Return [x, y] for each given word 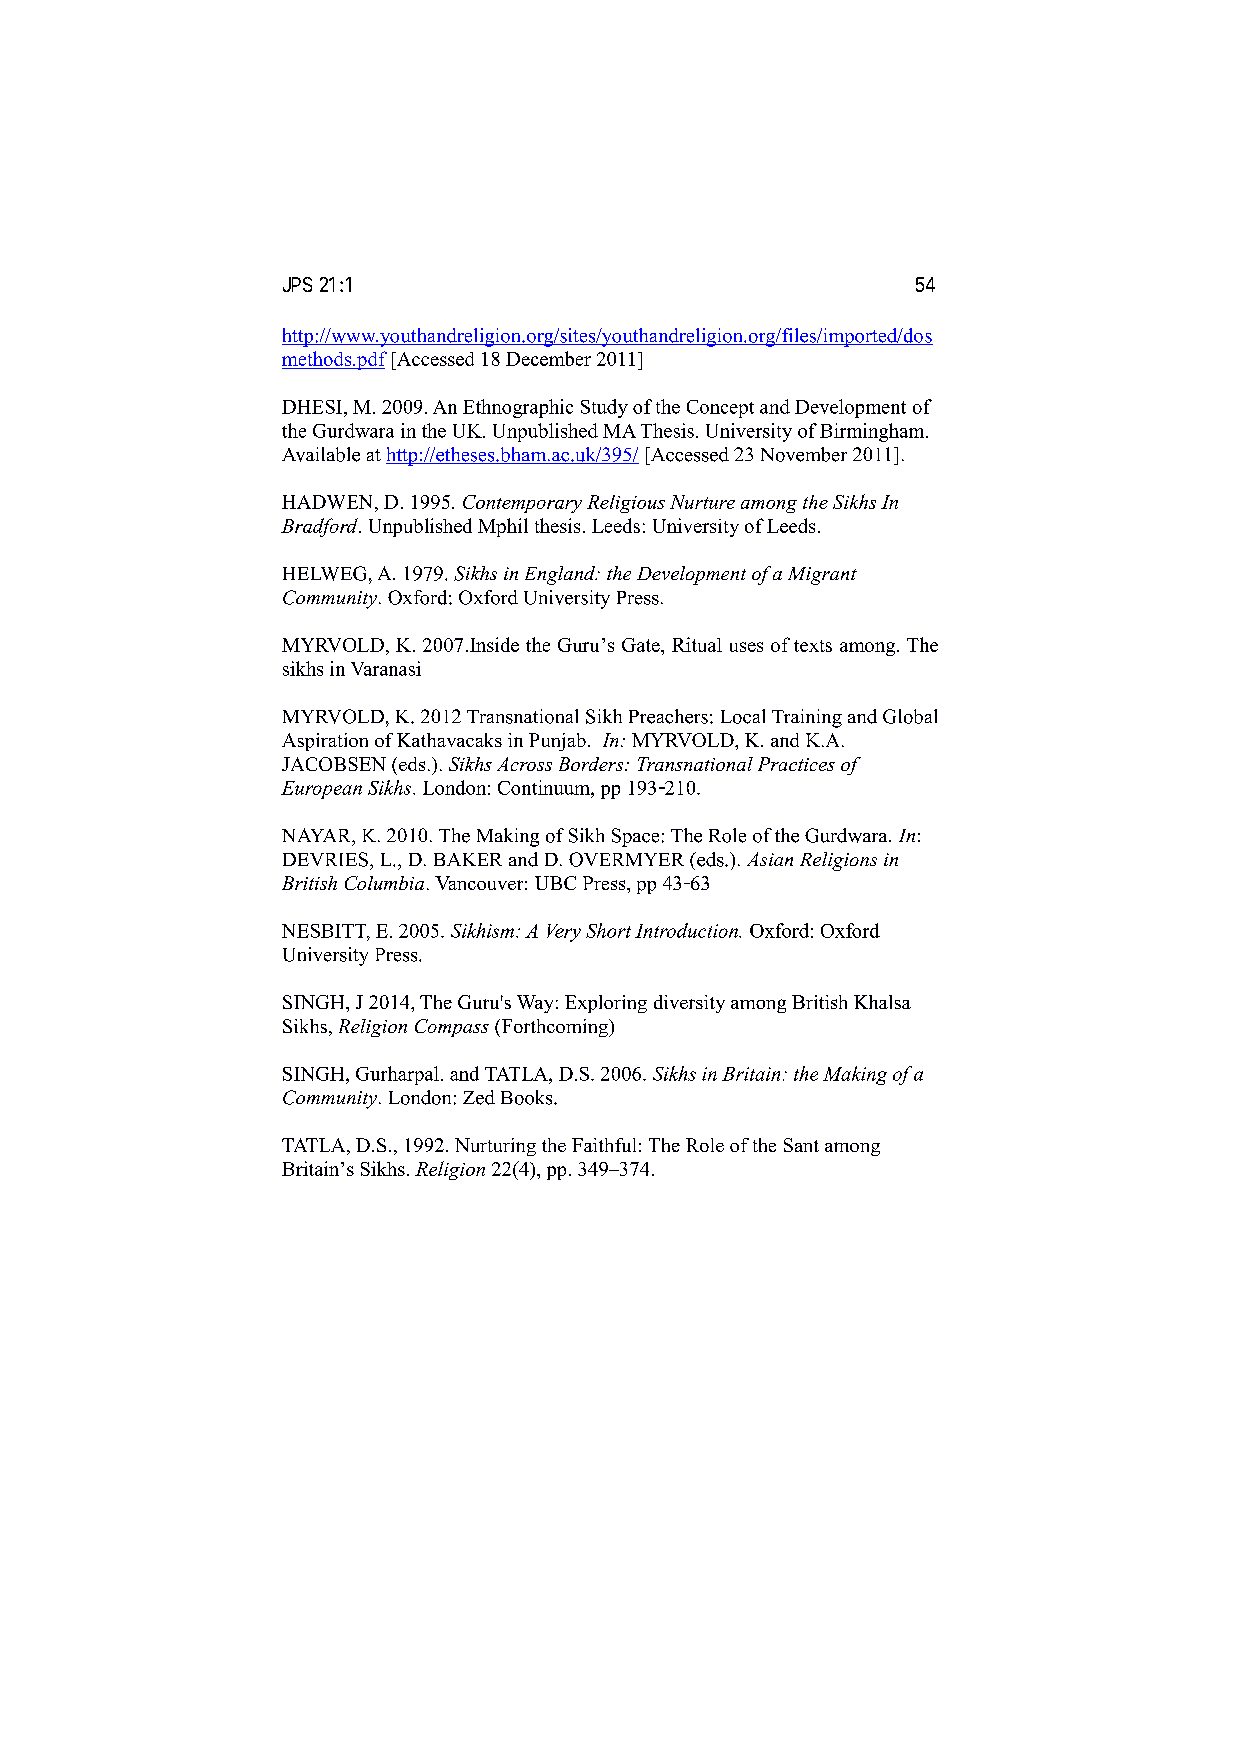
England [561, 575]
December [548, 358]
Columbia [384, 883]
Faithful [604, 1145]
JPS [297, 284]
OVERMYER [626, 859]
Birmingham [873, 432]
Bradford [320, 527]
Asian [770, 859]
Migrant [822, 576]
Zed [479, 1097]
